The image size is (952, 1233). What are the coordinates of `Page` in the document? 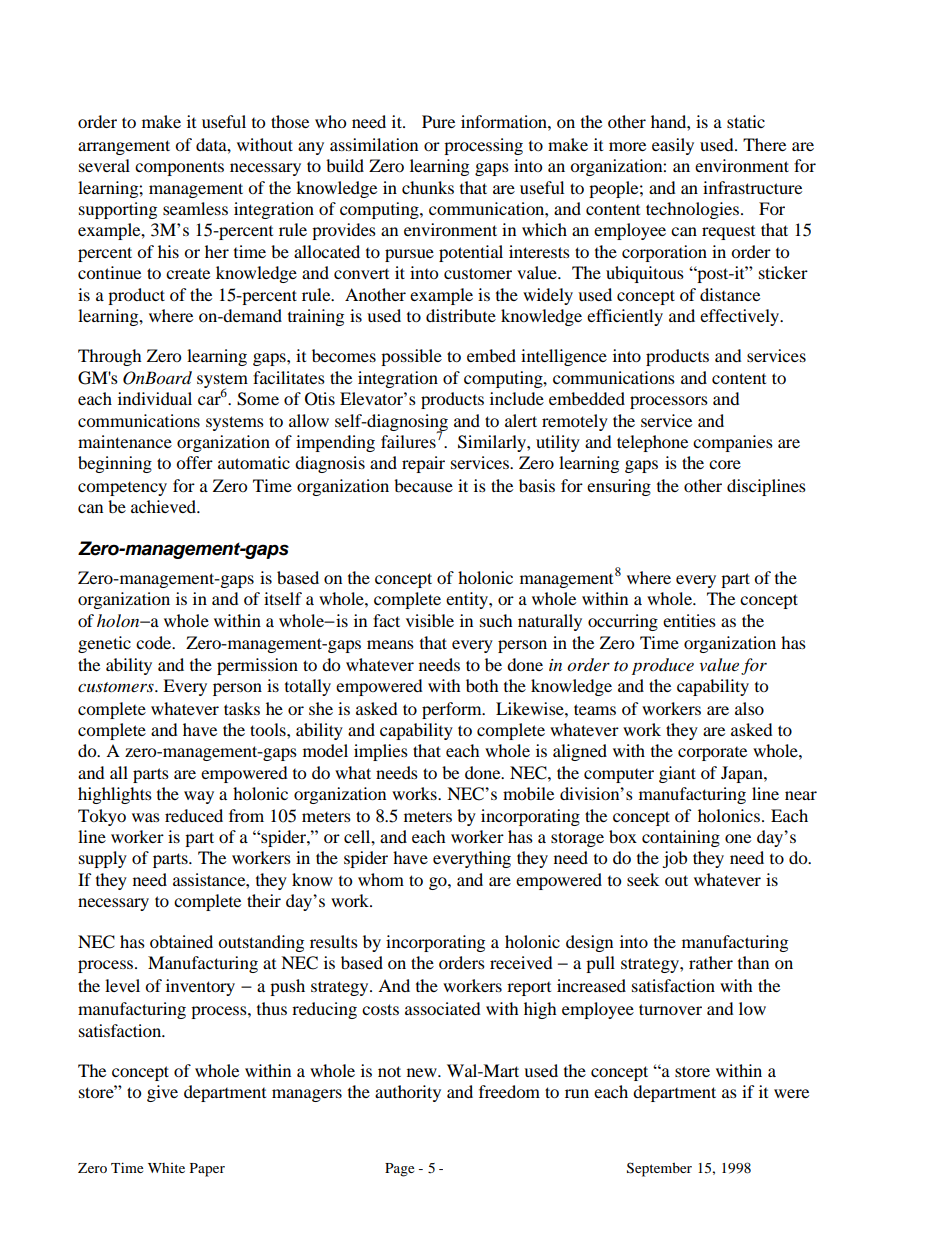 It's located at (399, 1170).
